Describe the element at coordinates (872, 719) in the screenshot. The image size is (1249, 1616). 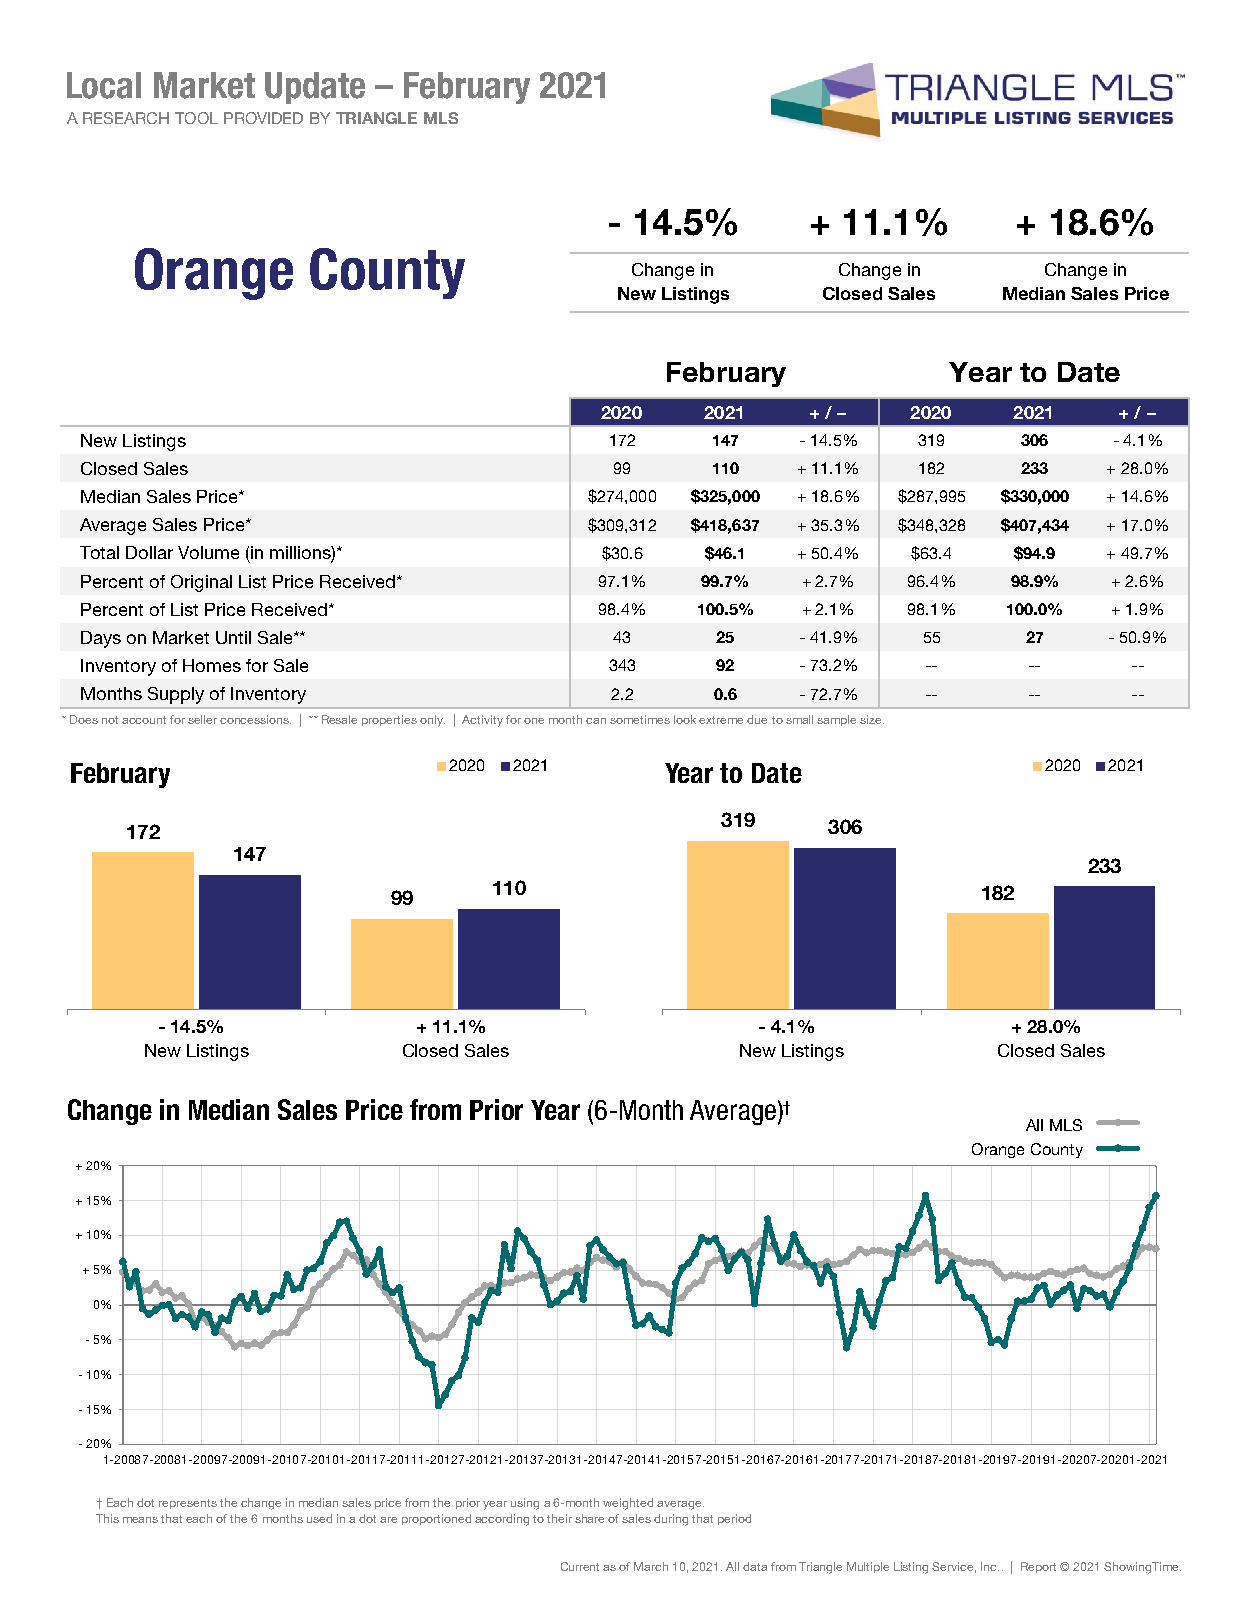
I see `size` at that location.
